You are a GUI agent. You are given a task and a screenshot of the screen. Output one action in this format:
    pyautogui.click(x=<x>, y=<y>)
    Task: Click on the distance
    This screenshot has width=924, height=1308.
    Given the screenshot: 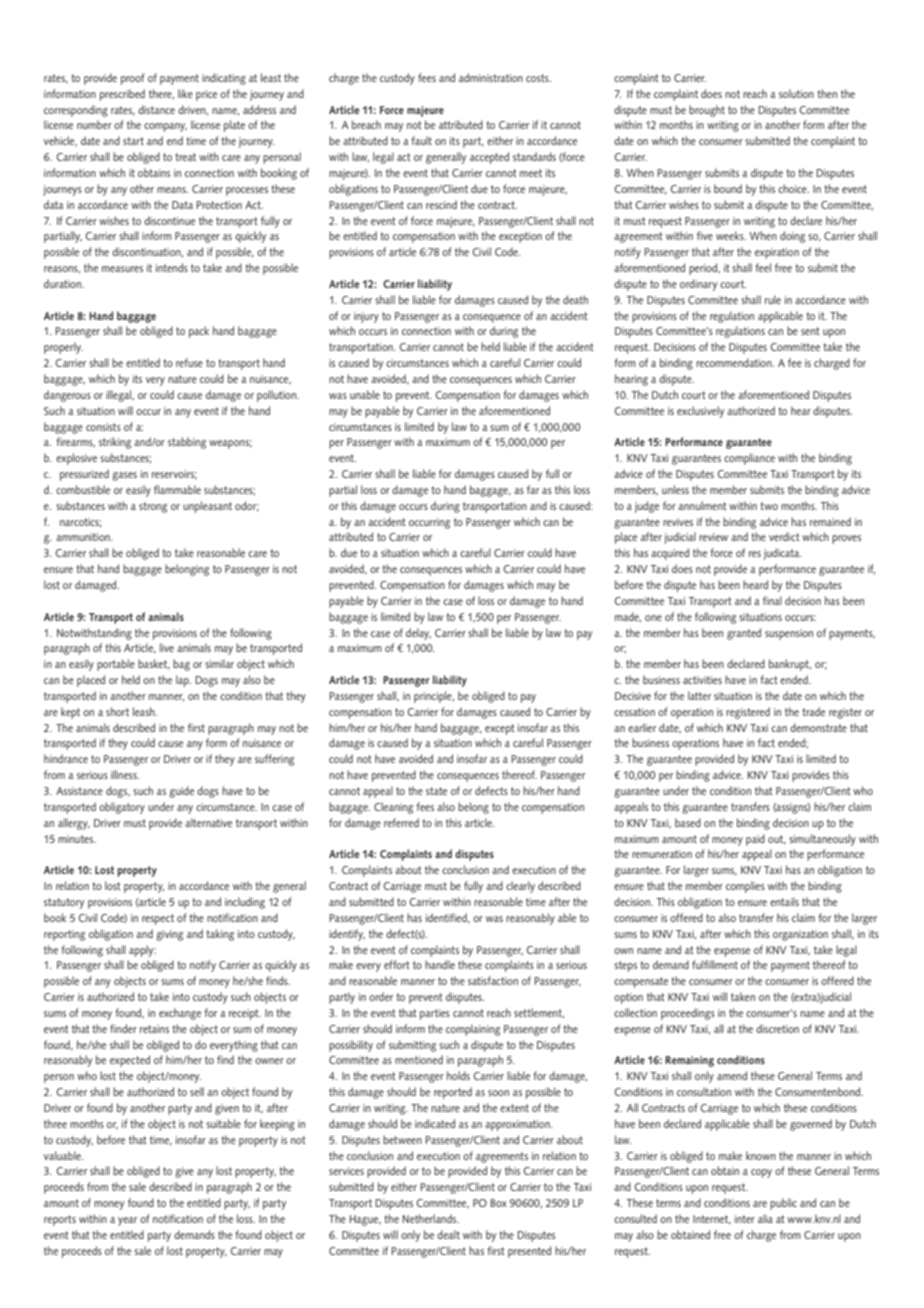 What is the action you would take?
    pyautogui.click(x=156, y=109)
